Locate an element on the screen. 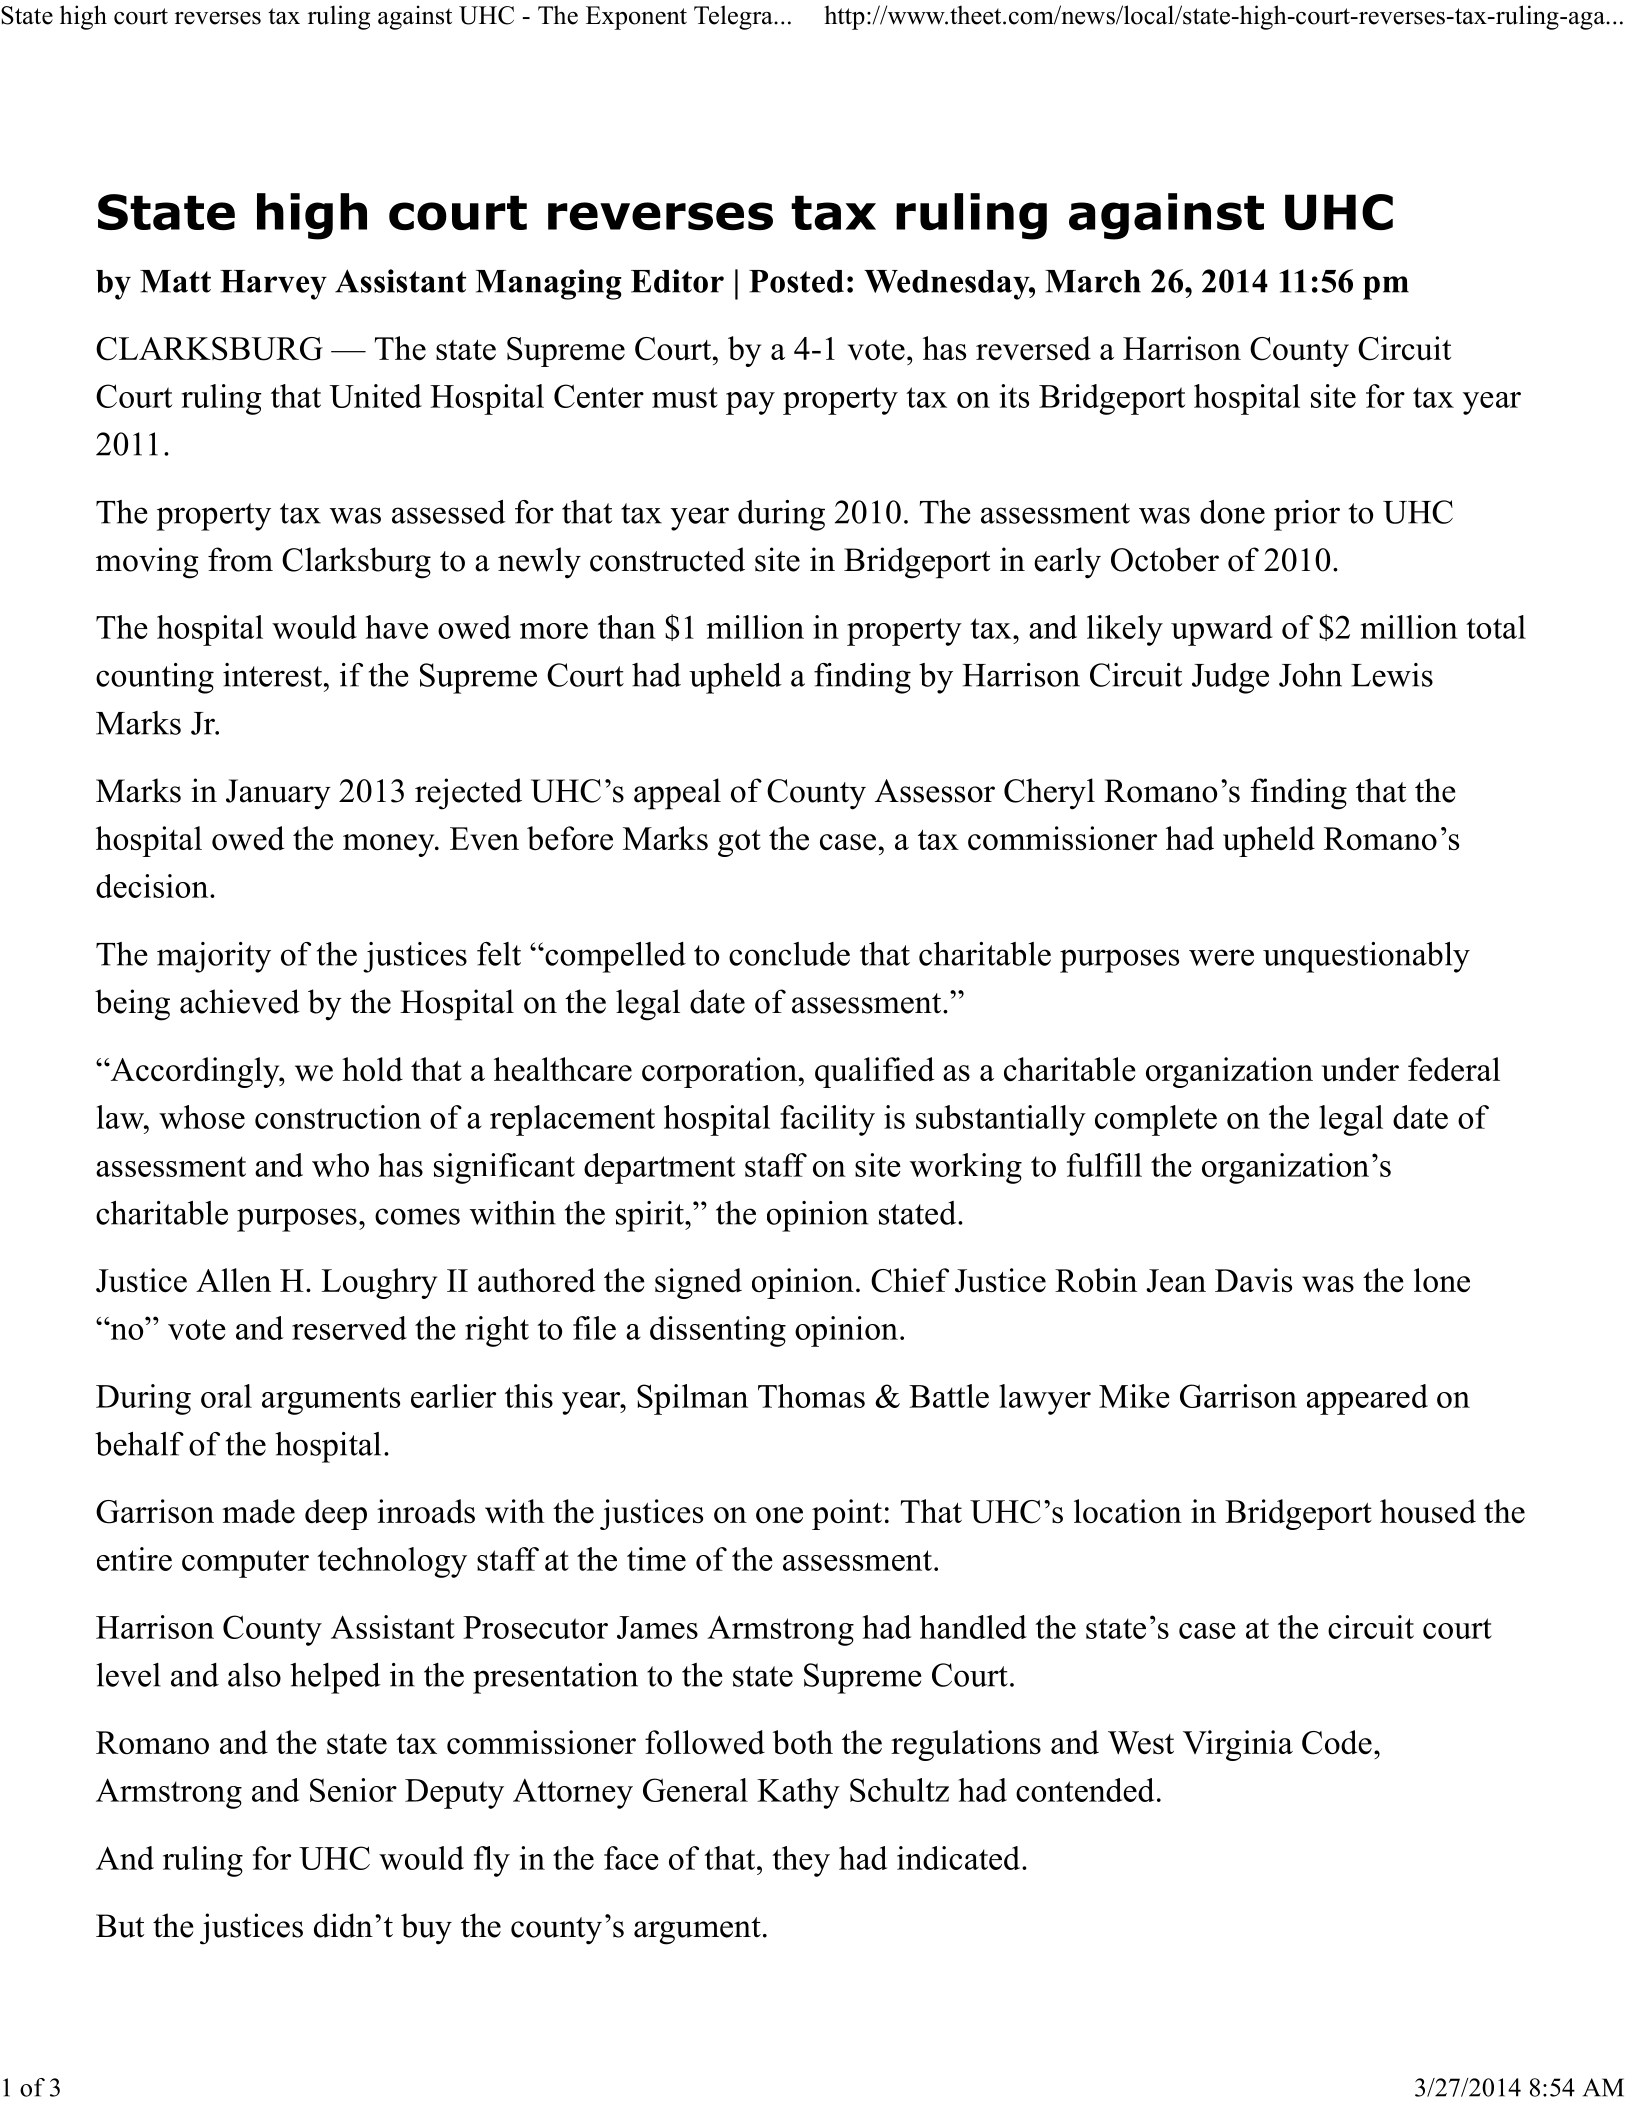  Davis is located at coordinates (1253, 1280).
